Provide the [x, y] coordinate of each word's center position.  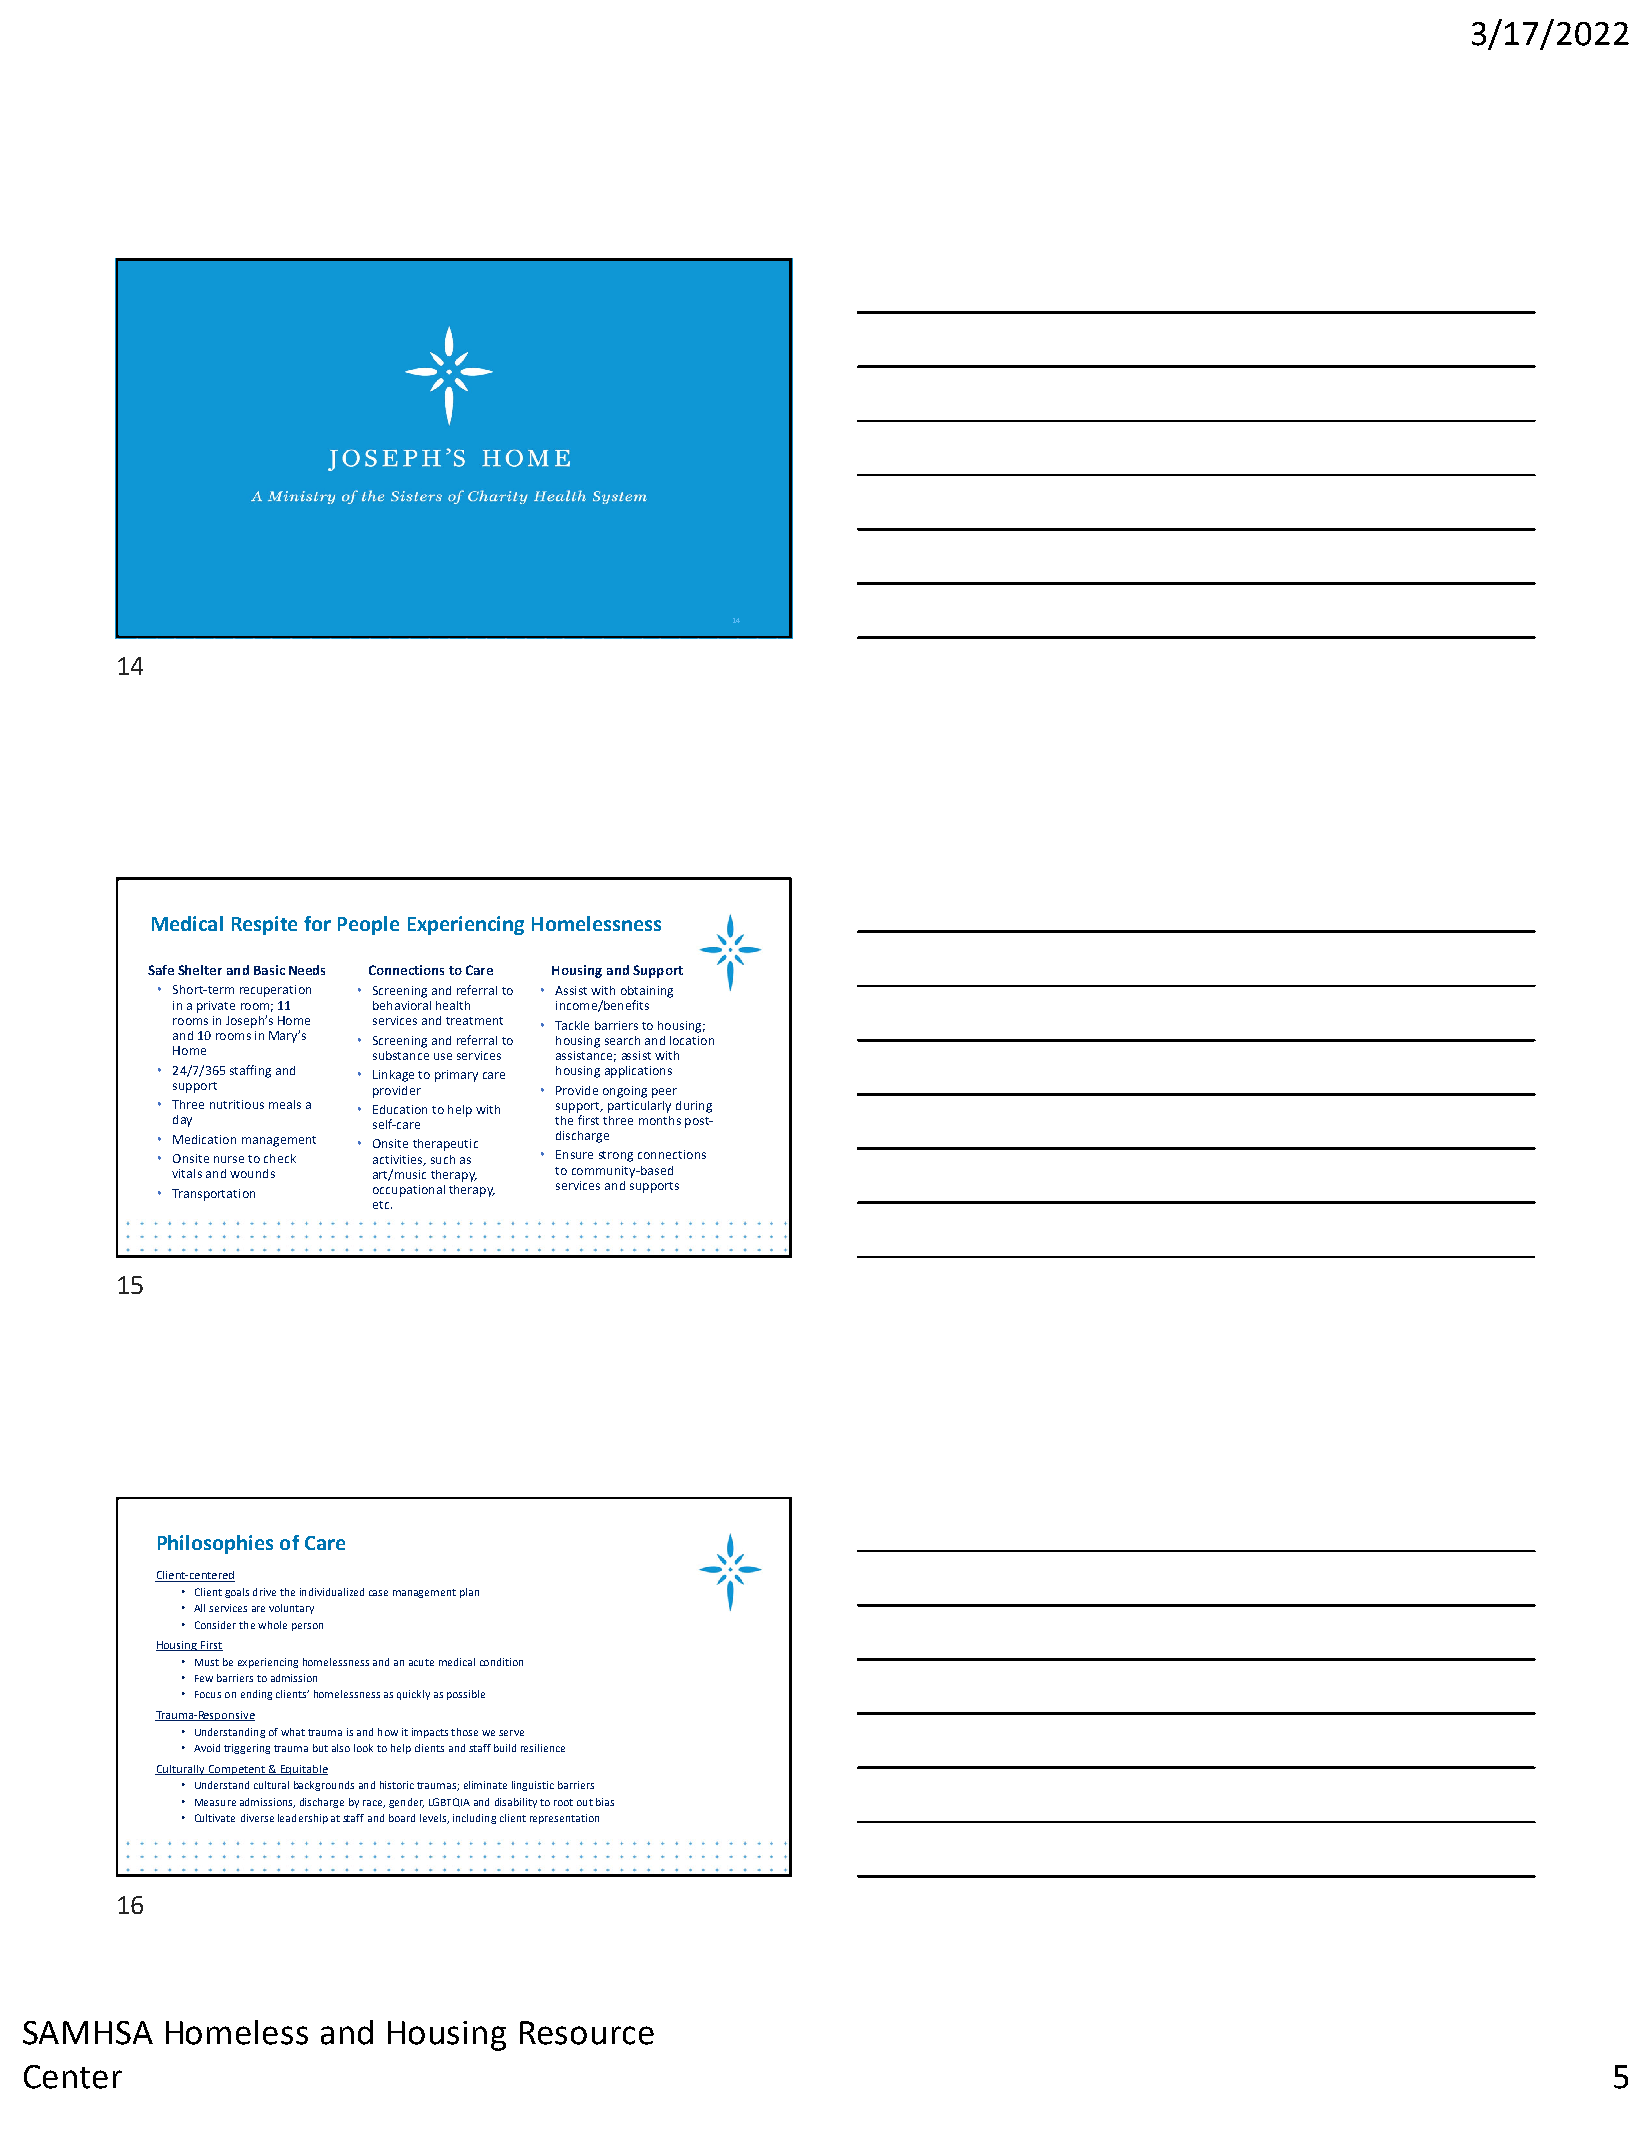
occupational [409, 1191]
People [368, 925]
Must [207, 1662]
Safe [161, 970]
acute [421, 1662]
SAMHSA [88, 2033]
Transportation [213, 1195]
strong [616, 1156]
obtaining [647, 992]
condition [501, 1662]
